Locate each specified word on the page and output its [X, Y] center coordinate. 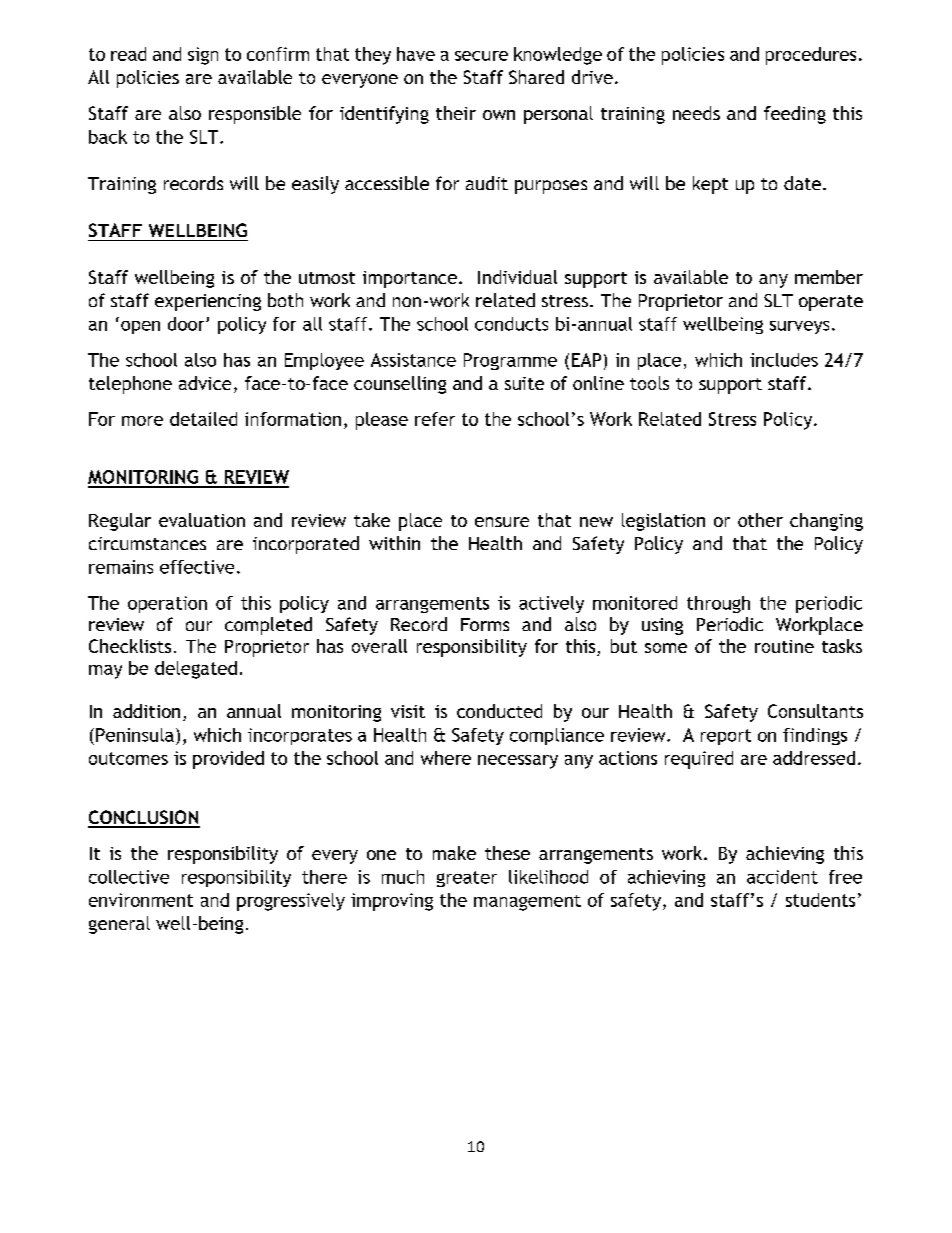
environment [141, 900]
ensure [502, 522]
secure [481, 56]
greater [467, 879]
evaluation [202, 520]
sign [203, 56]
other [760, 520]
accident [782, 877]
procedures [811, 56]
